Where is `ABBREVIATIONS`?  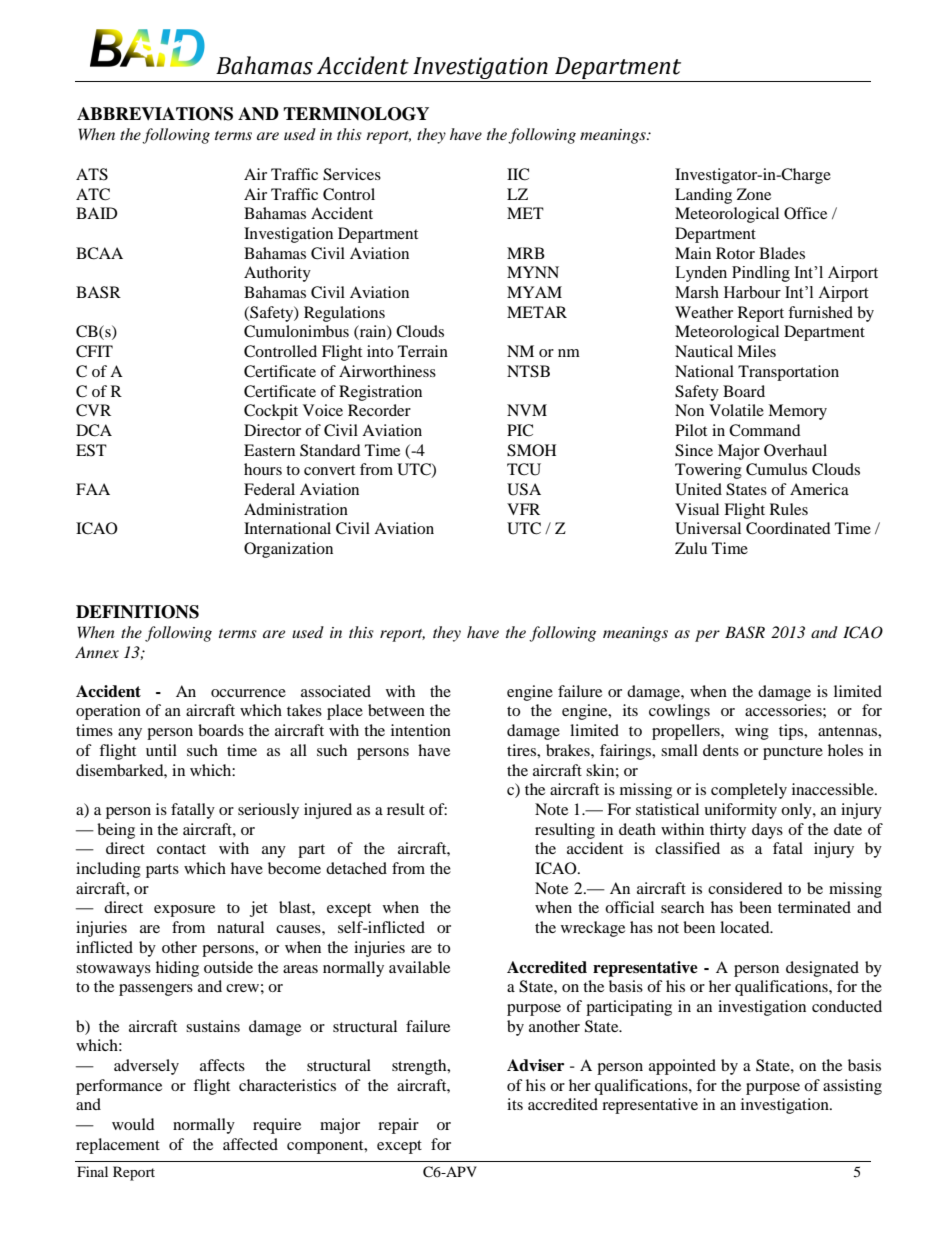
ABBREVIATIONS is located at coordinates (155, 114).
